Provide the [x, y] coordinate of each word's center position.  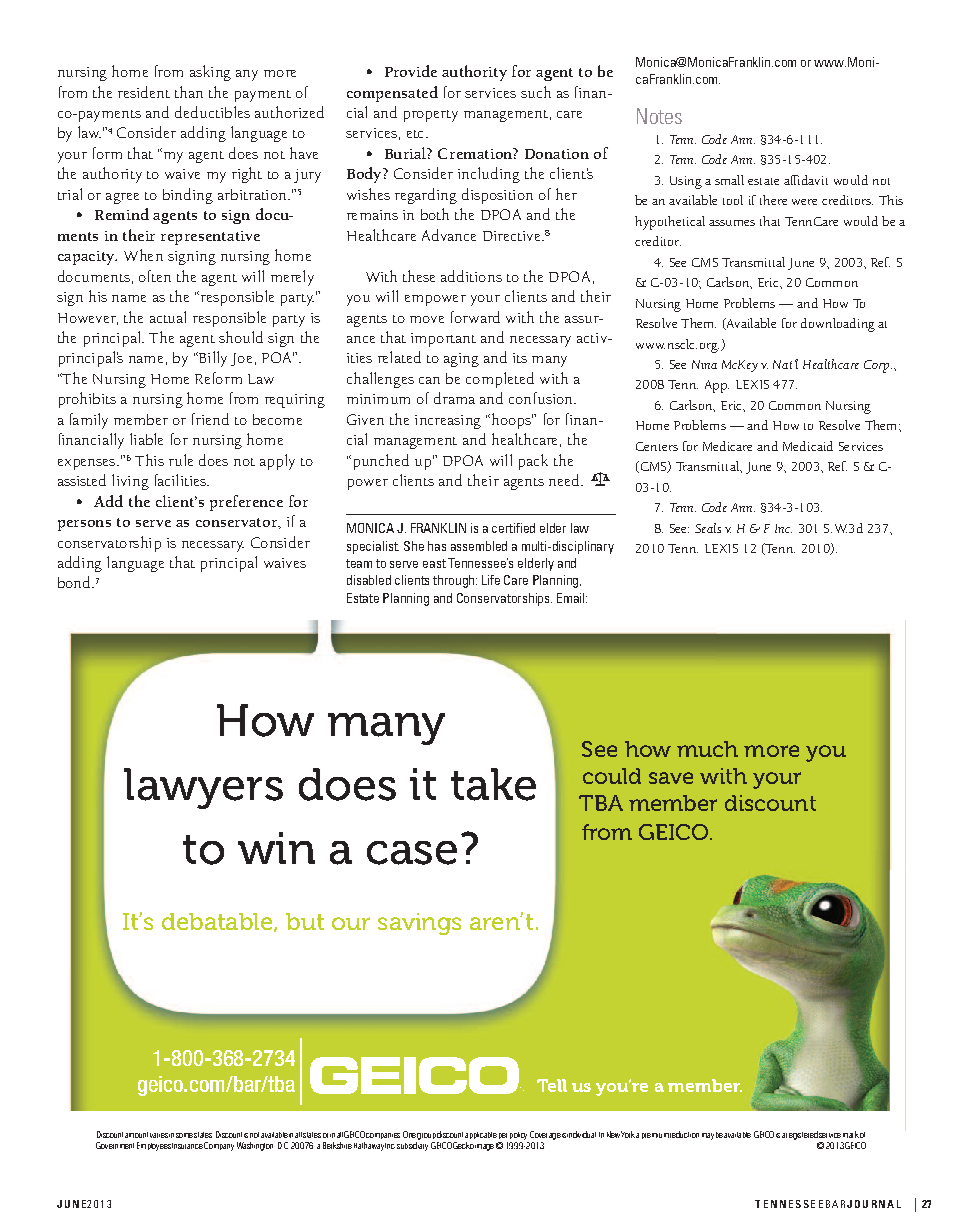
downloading [838, 325]
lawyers [203, 788]
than [189, 92]
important [443, 340]
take [493, 784]
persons [84, 525]
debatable [218, 922]
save [671, 778]
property [431, 116]
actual [168, 317]
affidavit [806, 180]
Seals [708, 528]
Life [491, 580]
